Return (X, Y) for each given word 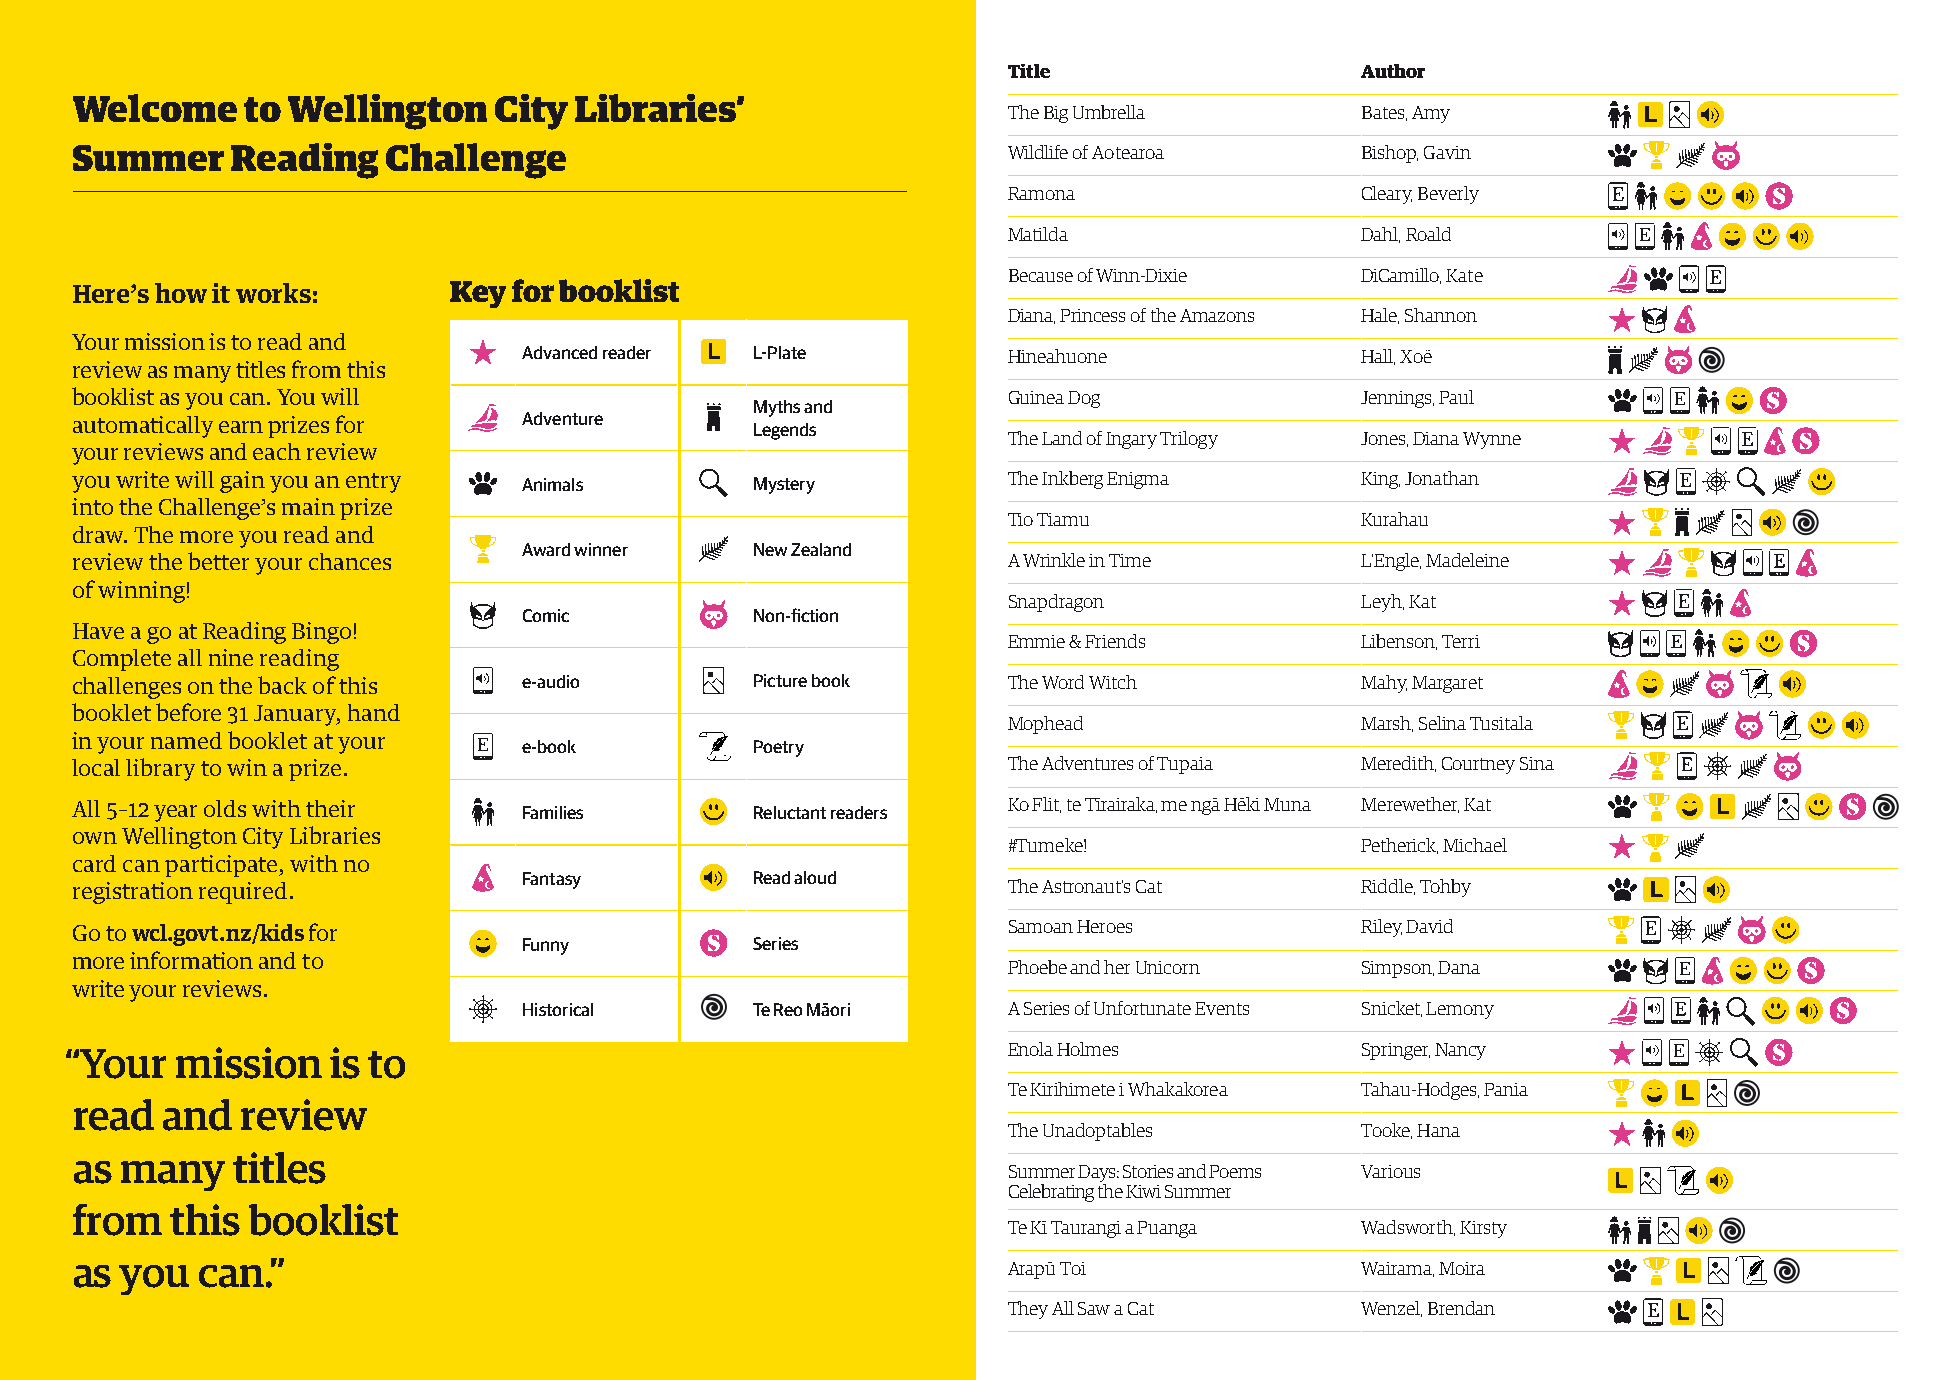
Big (1056, 114)
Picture (780, 680)
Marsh (1387, 724)
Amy (1431, 114)
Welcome (155, 108)
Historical (558, 1009)
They (1028, 1310)
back (282, 685)
